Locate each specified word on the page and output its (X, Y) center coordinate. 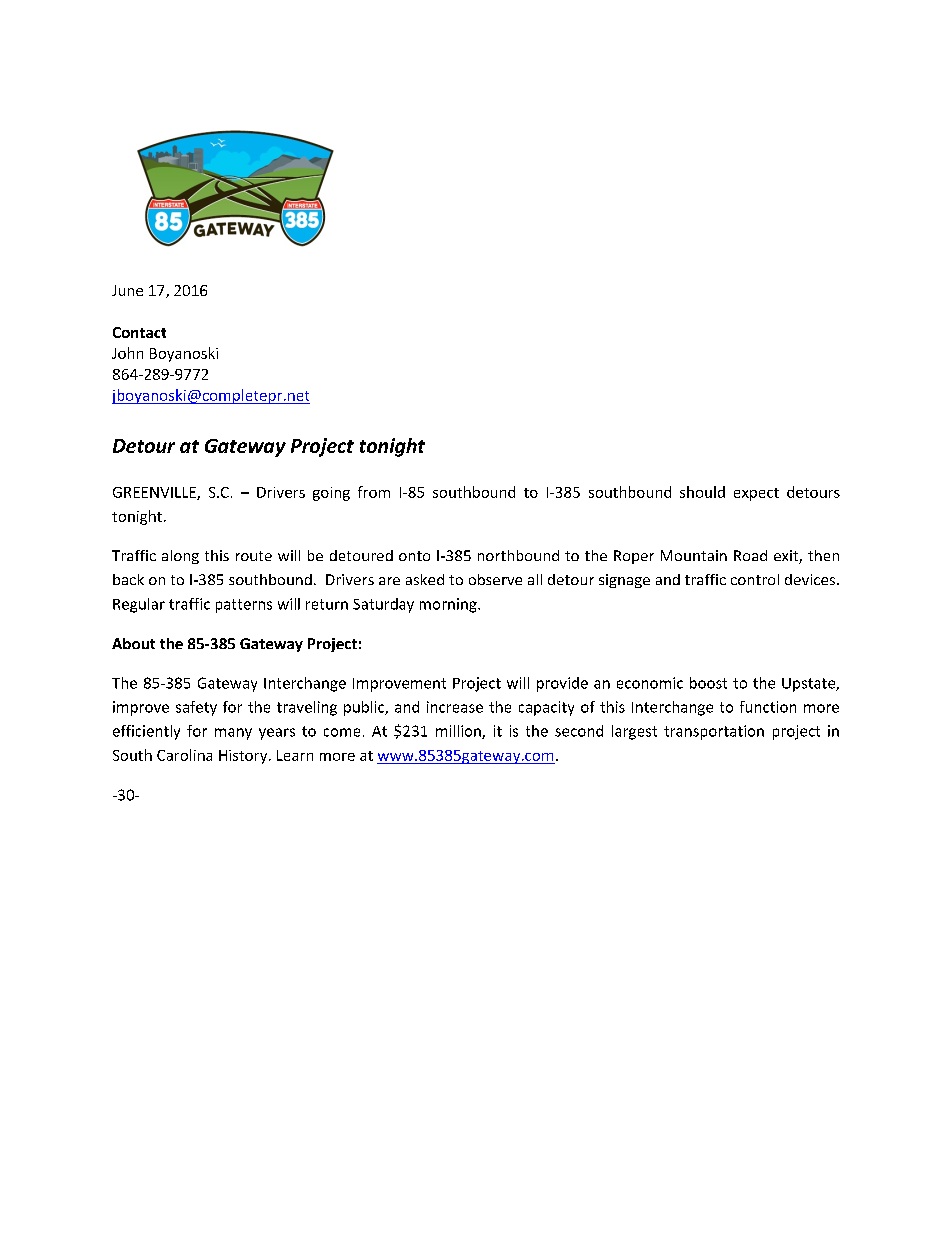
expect (756, 494)
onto (414, 556)
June (127, 290)
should (702, 492)
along (180, 557)
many (233, 734)
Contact (139, 332)
